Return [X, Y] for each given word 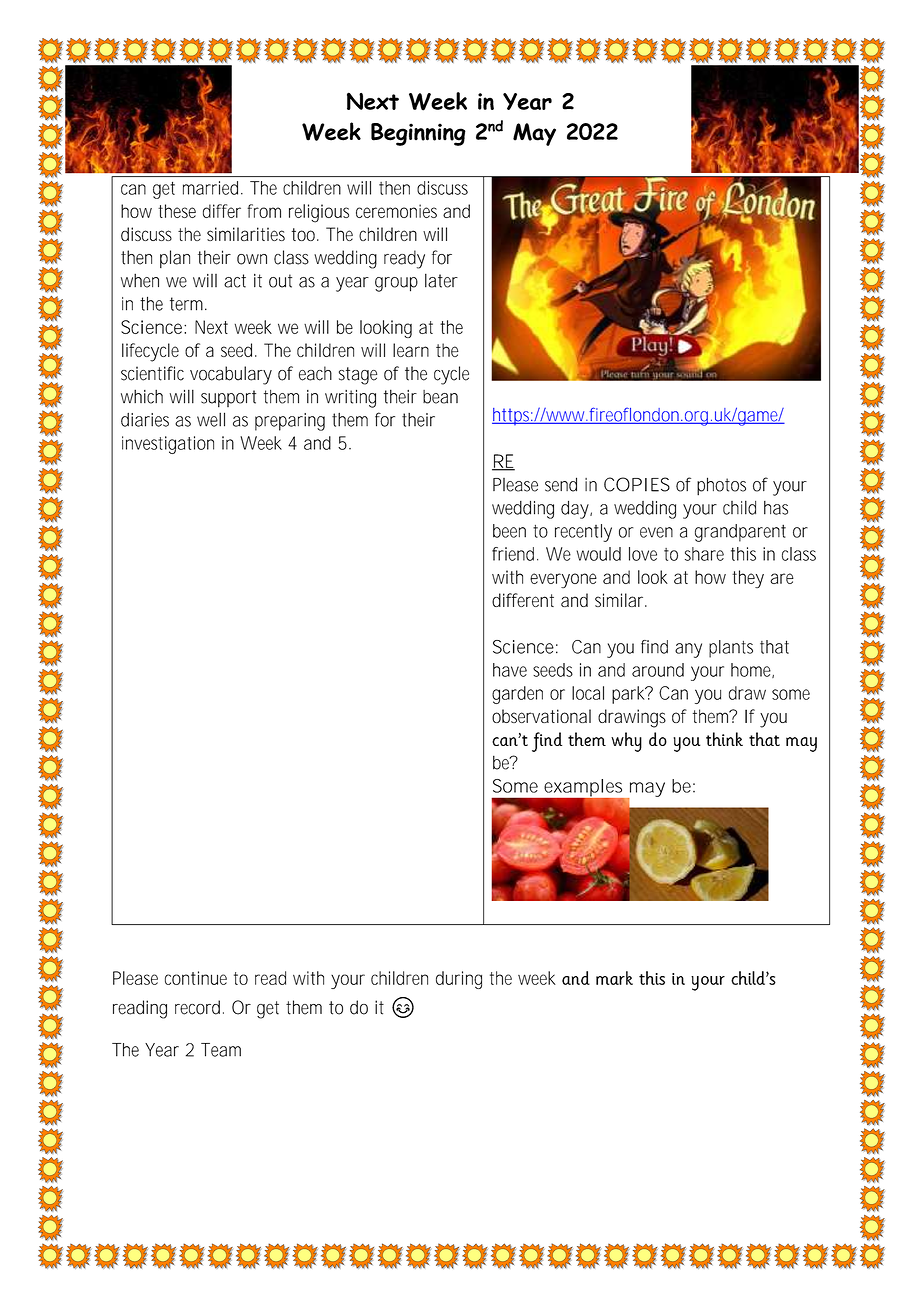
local [588, 693]
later [441, 280]
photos [721, 486]
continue [196, 978]
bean [440, 397]
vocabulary [231, 375]
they [748, 579]
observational [541, 716]
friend [515, 554]
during [459, 980]
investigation [168, 445]
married [212, 188]
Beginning [418, 134]
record [197, 1007]
